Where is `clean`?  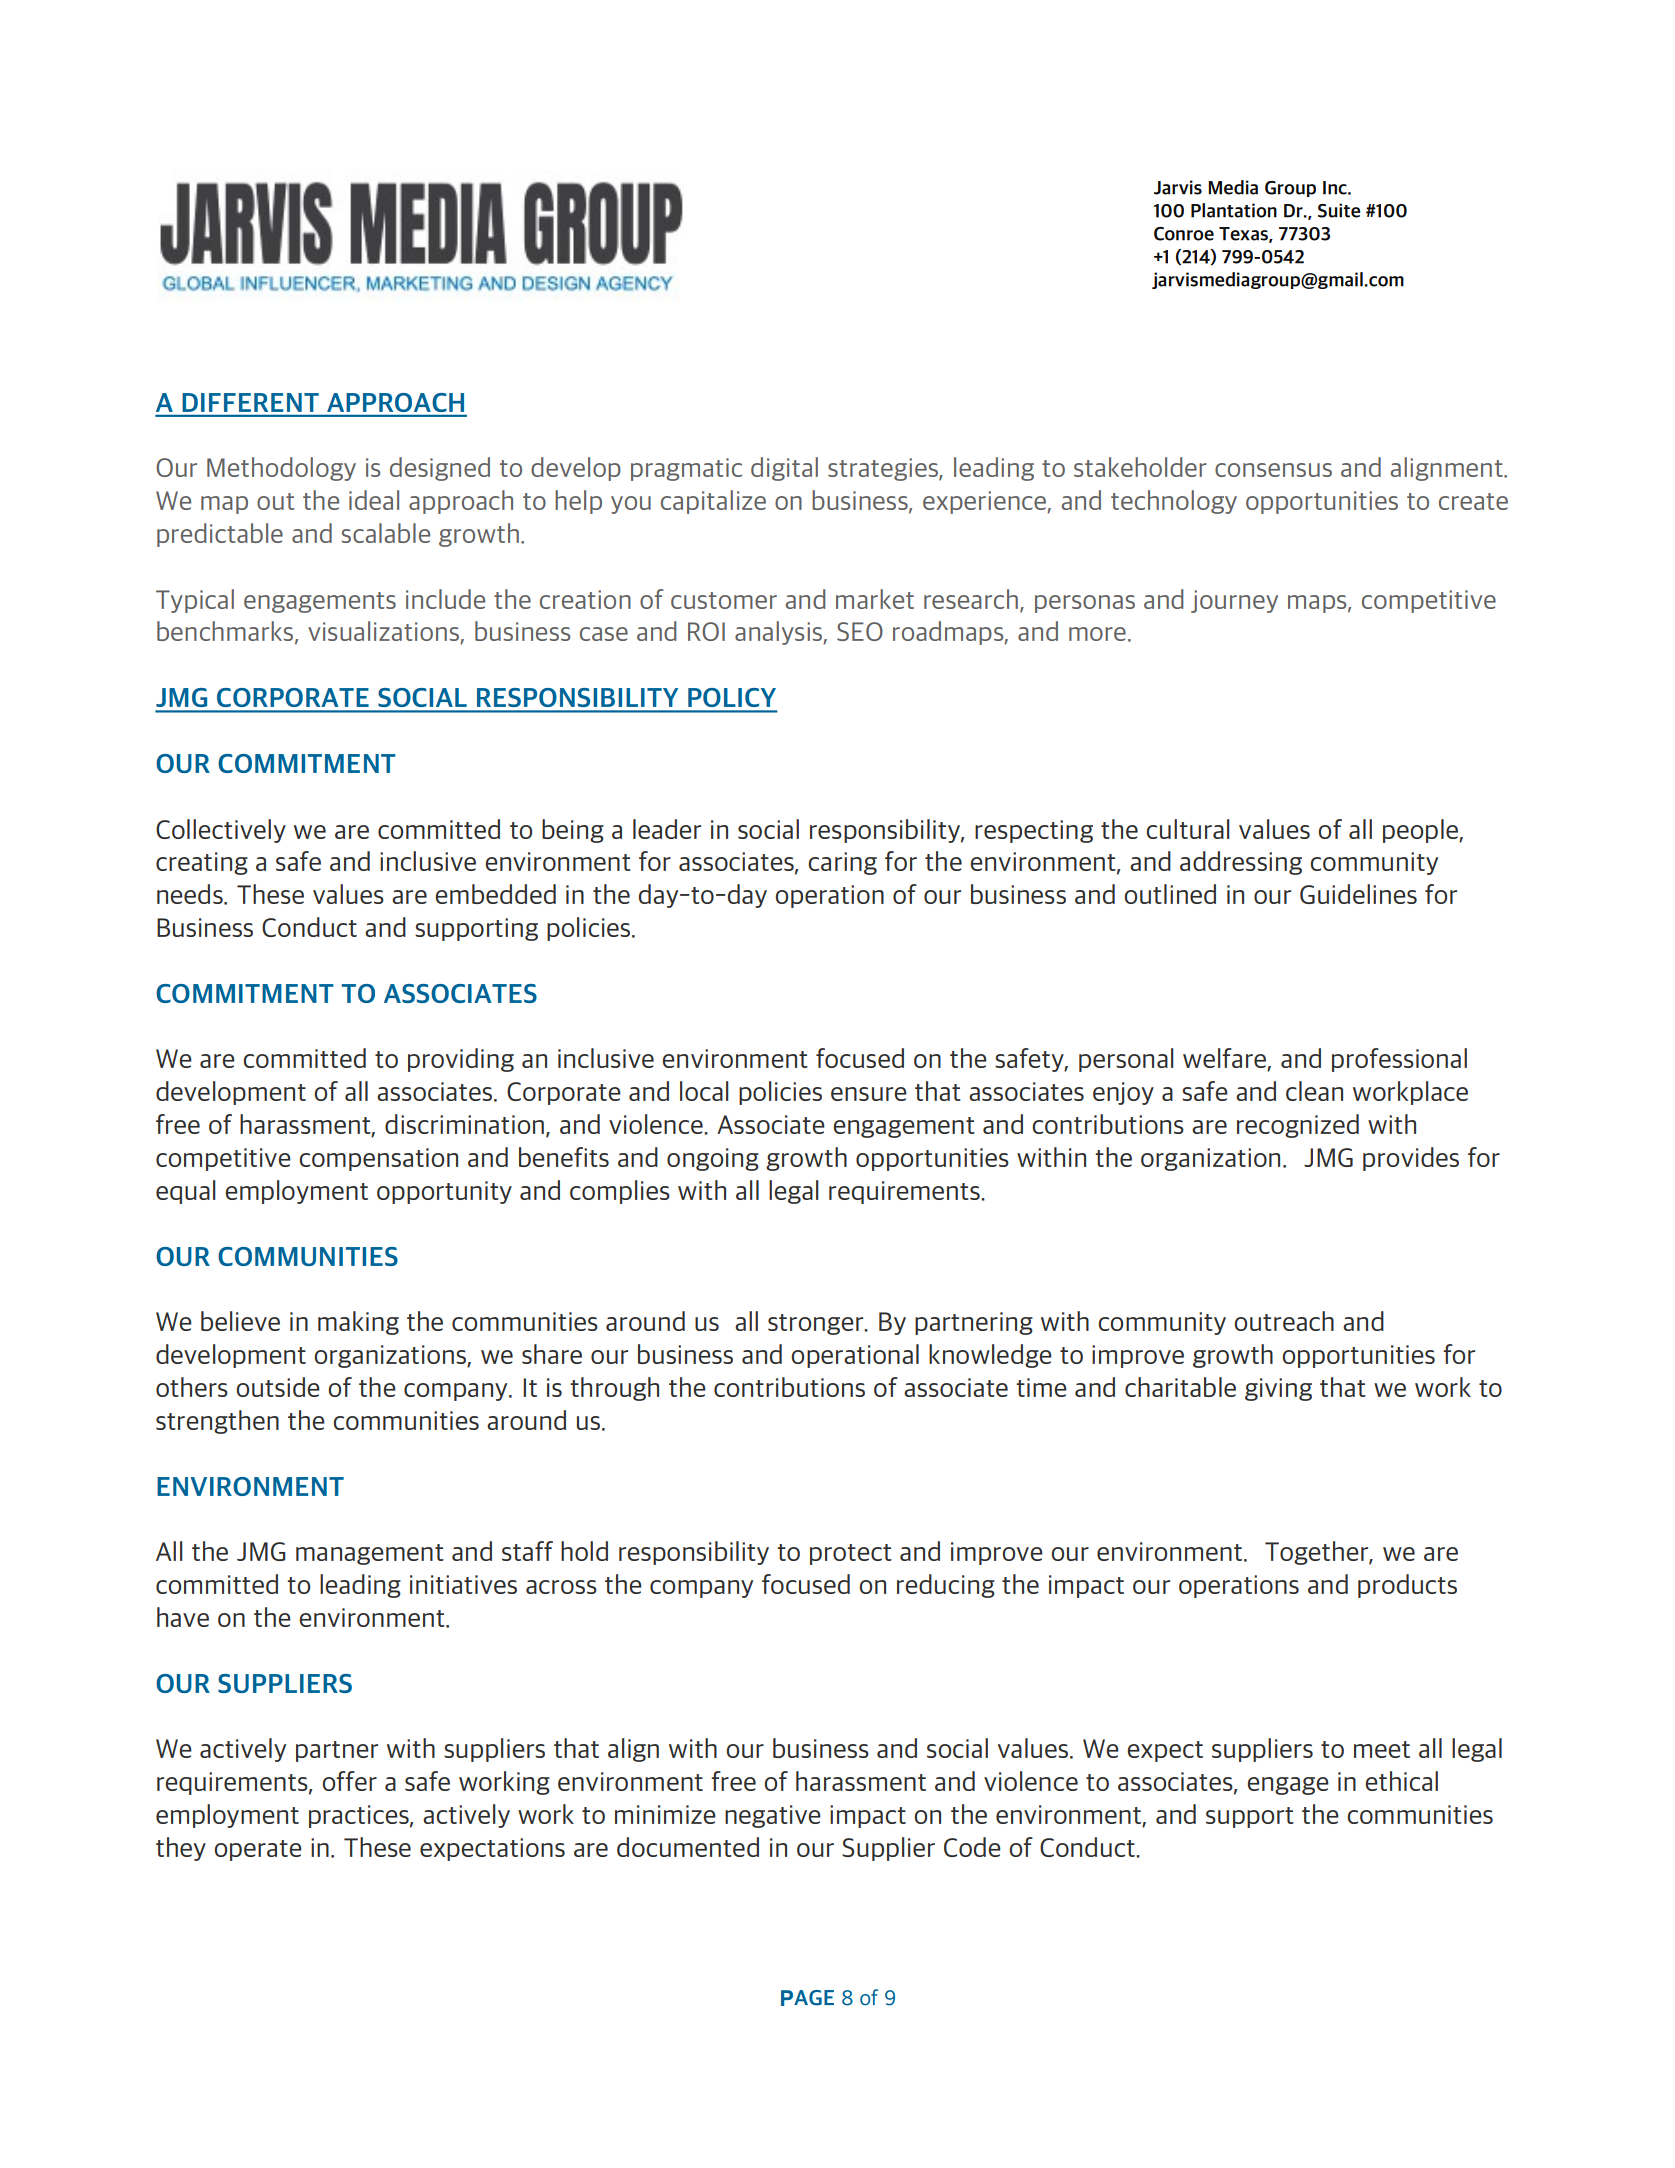
clean is located at coordinates (1314, 1091).
